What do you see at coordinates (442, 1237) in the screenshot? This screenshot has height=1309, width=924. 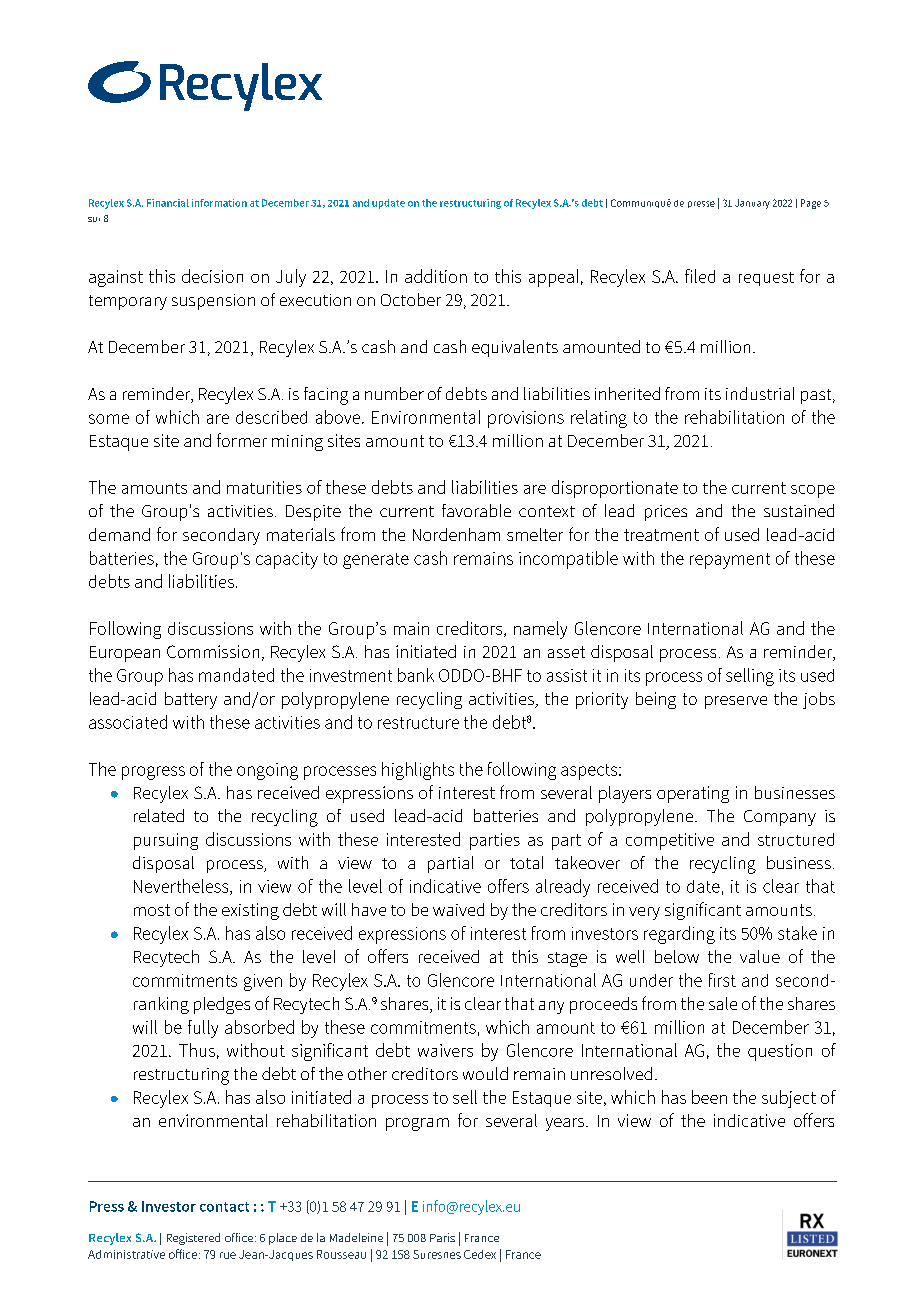 I see `Paris` at bounding box center [442, 1237].
